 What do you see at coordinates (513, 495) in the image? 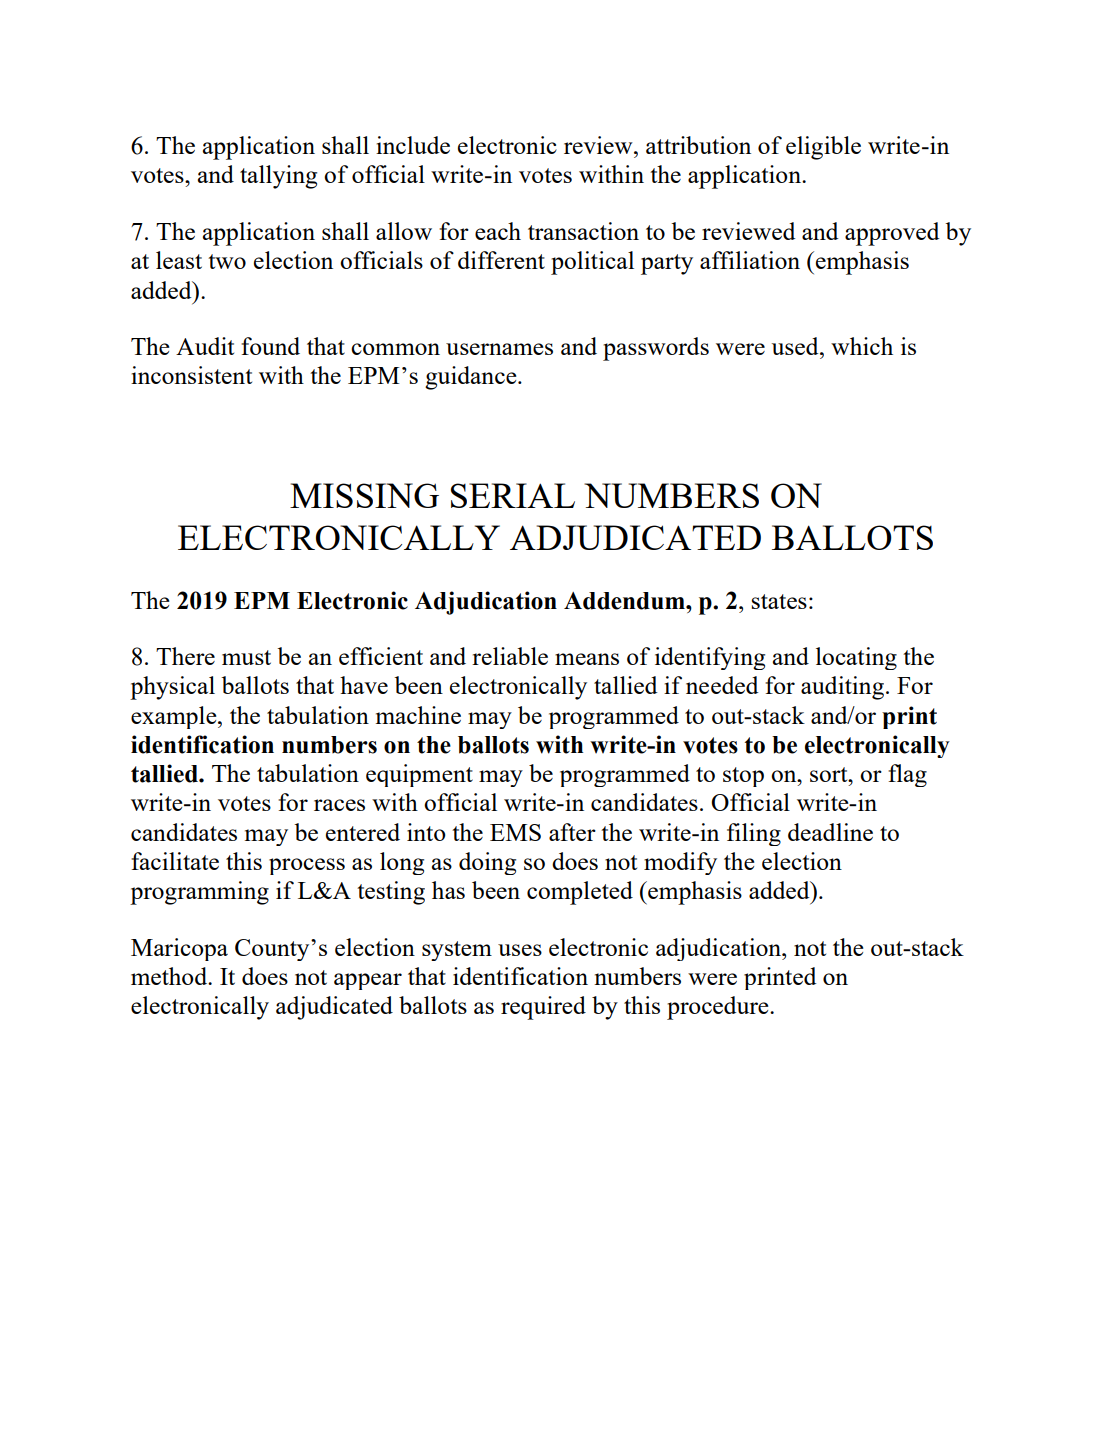
I see `SERIAL` at bounding box center [513, 495].
